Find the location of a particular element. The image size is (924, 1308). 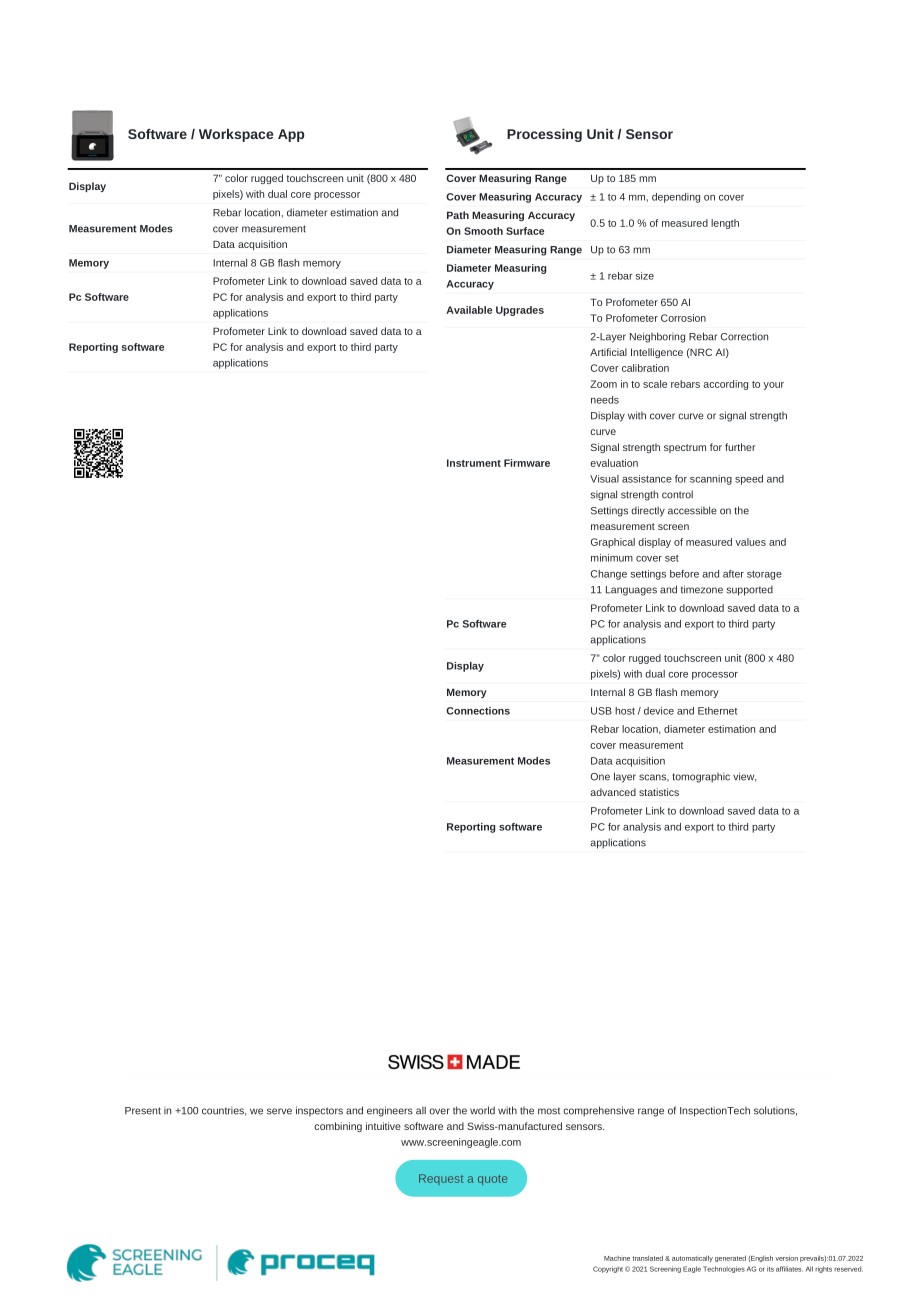

Path is located at coordinates (458, 215).
